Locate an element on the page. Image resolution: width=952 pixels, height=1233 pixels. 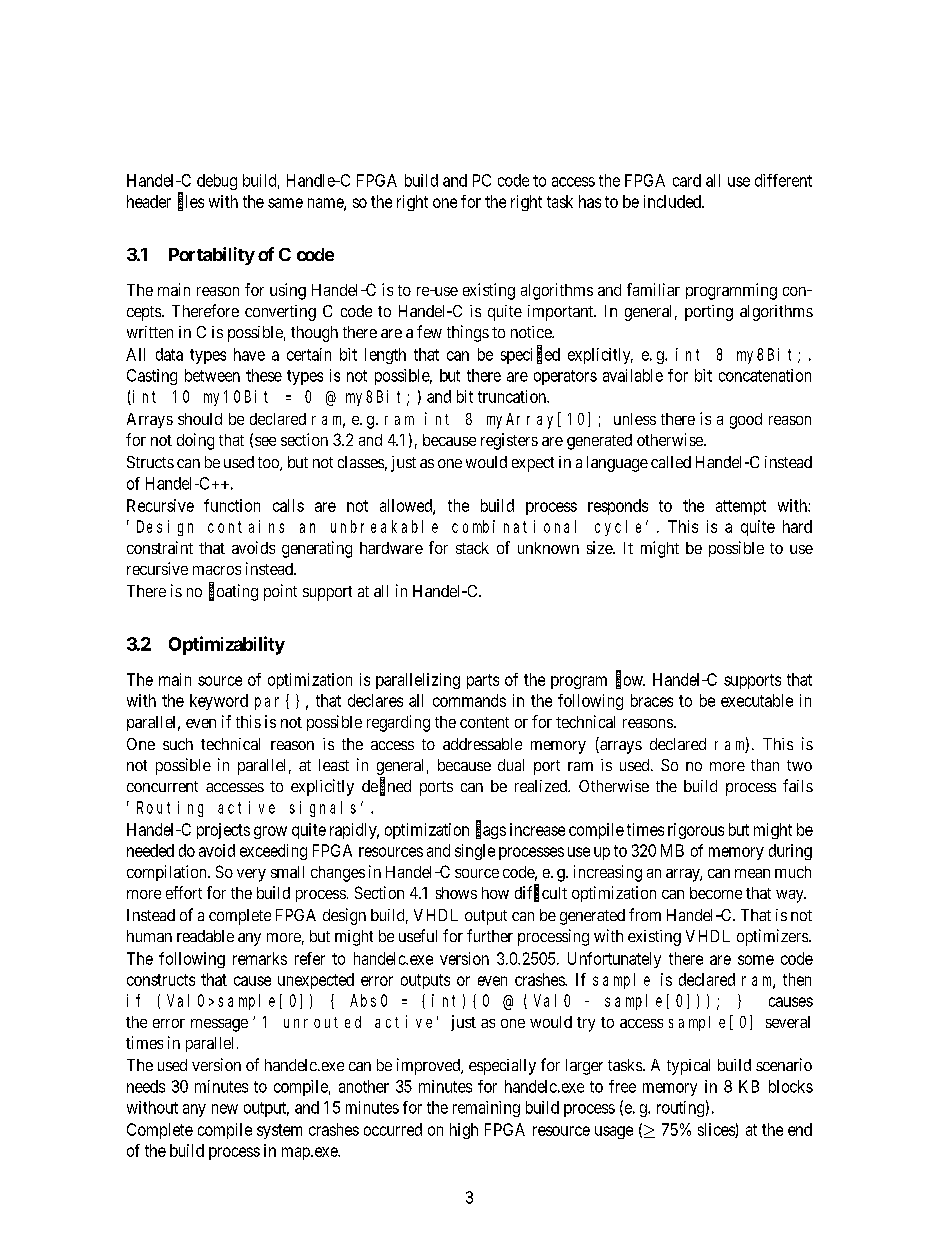
become is located at coordinates (716, 893).
